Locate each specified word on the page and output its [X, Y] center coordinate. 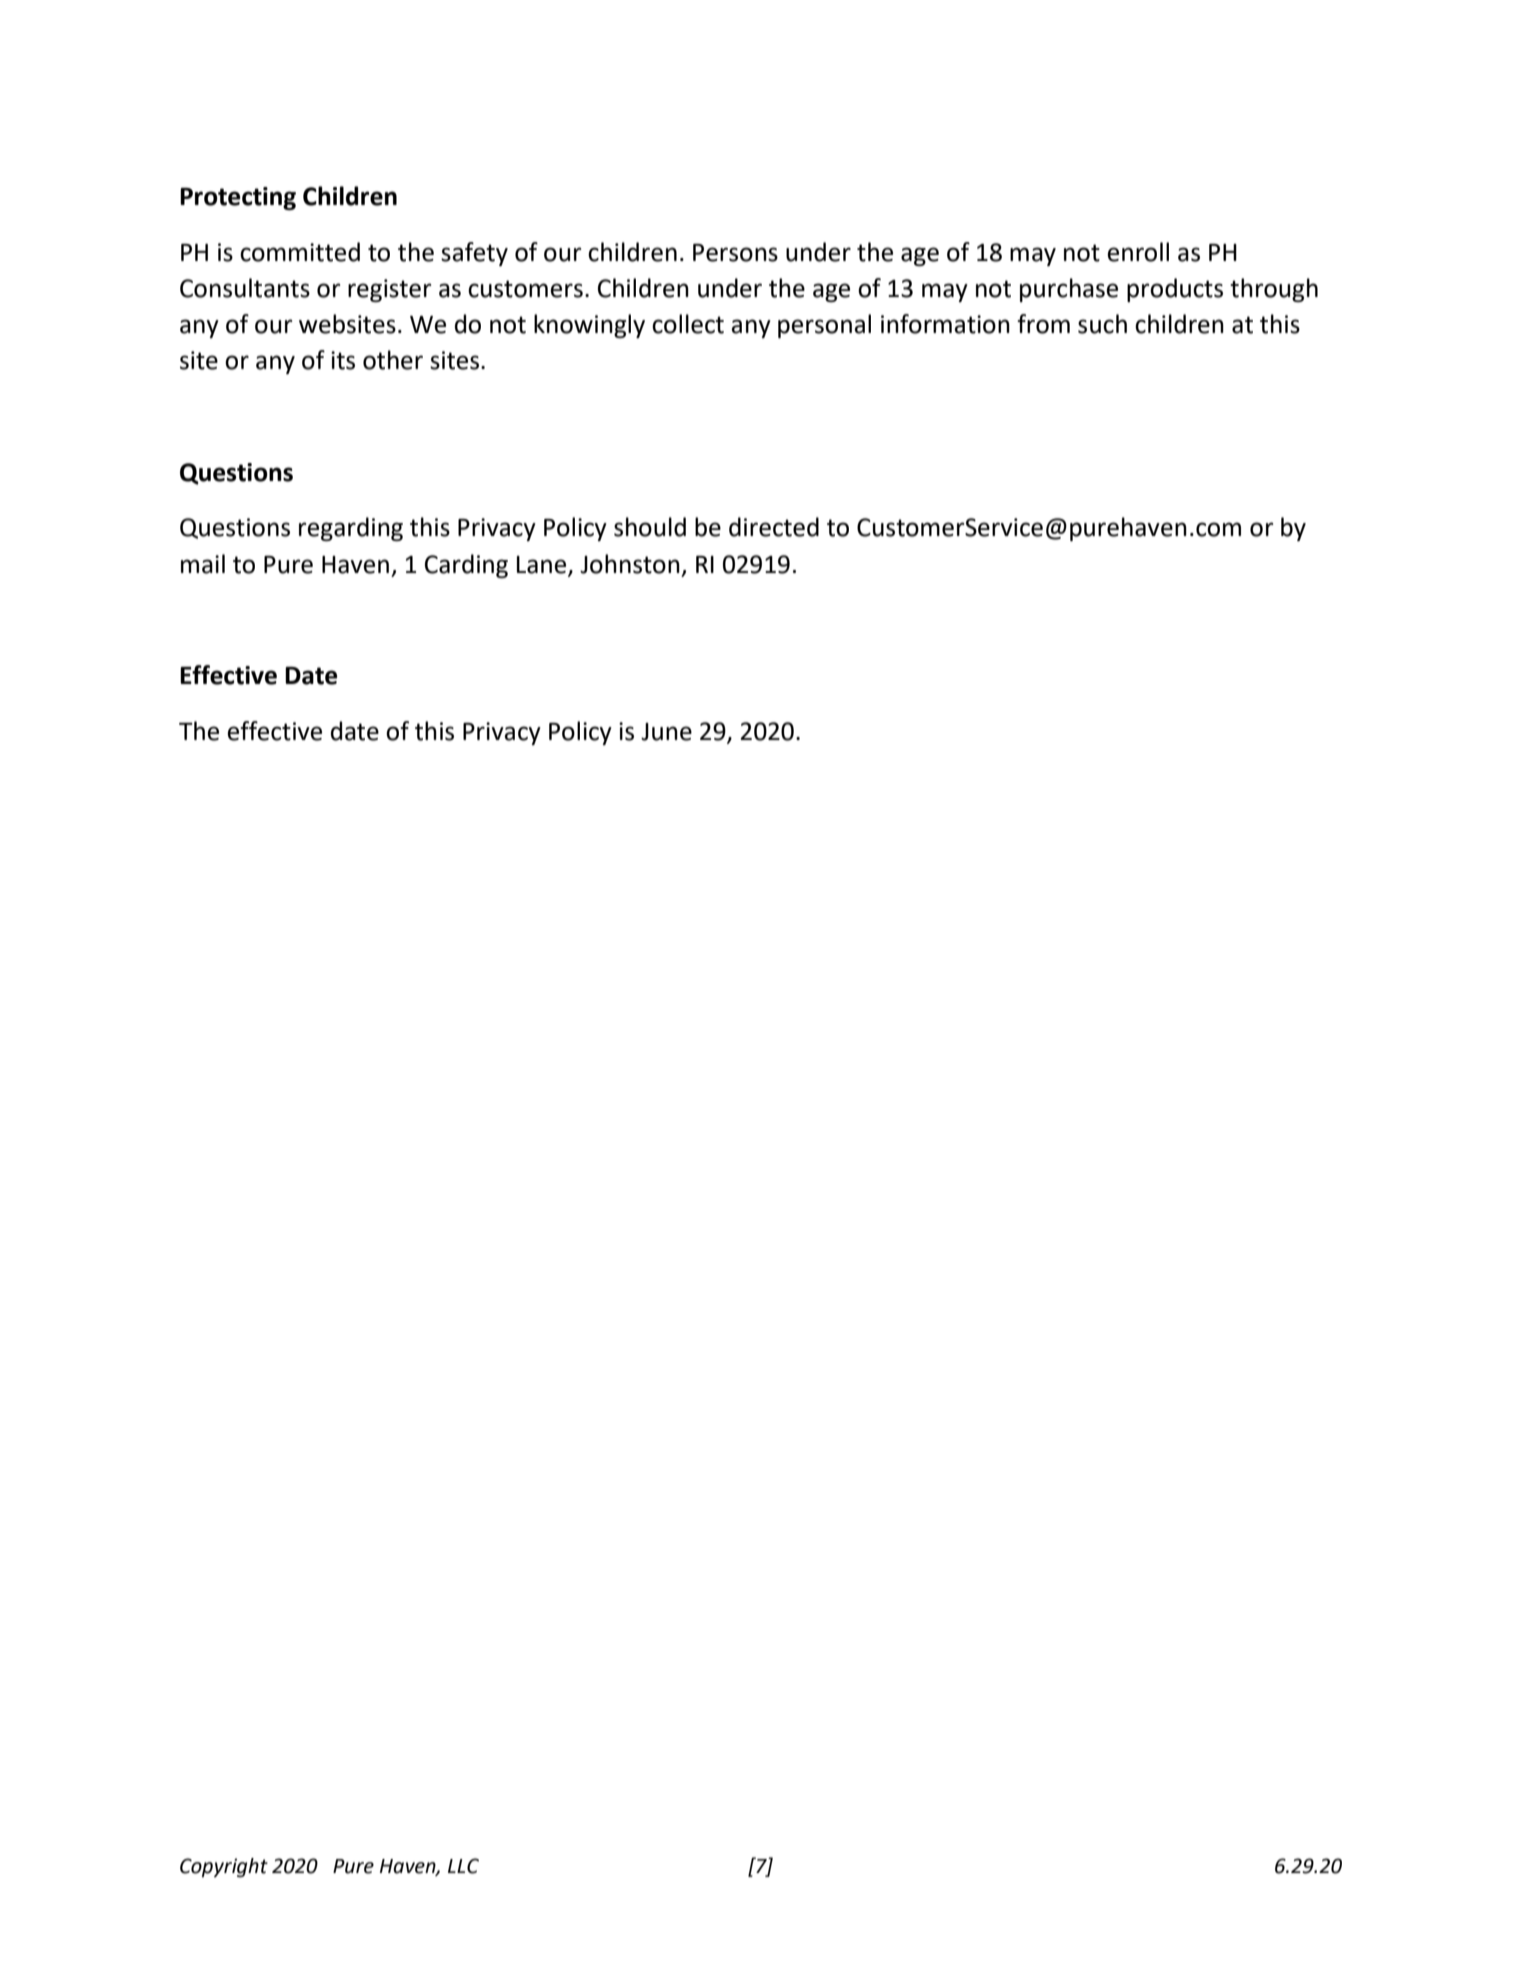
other [393, 360]
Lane [543, 565]
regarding [351, 529]
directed [774, 527]
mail [203, 564]
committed [300, 252]
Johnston [630, 564]
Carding [466, 566]
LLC [463, 1866]
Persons [735, 253]
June [666, 732]
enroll [1138, 252]
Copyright [224, 1868]
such [1102, 324]
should [650, 527]
